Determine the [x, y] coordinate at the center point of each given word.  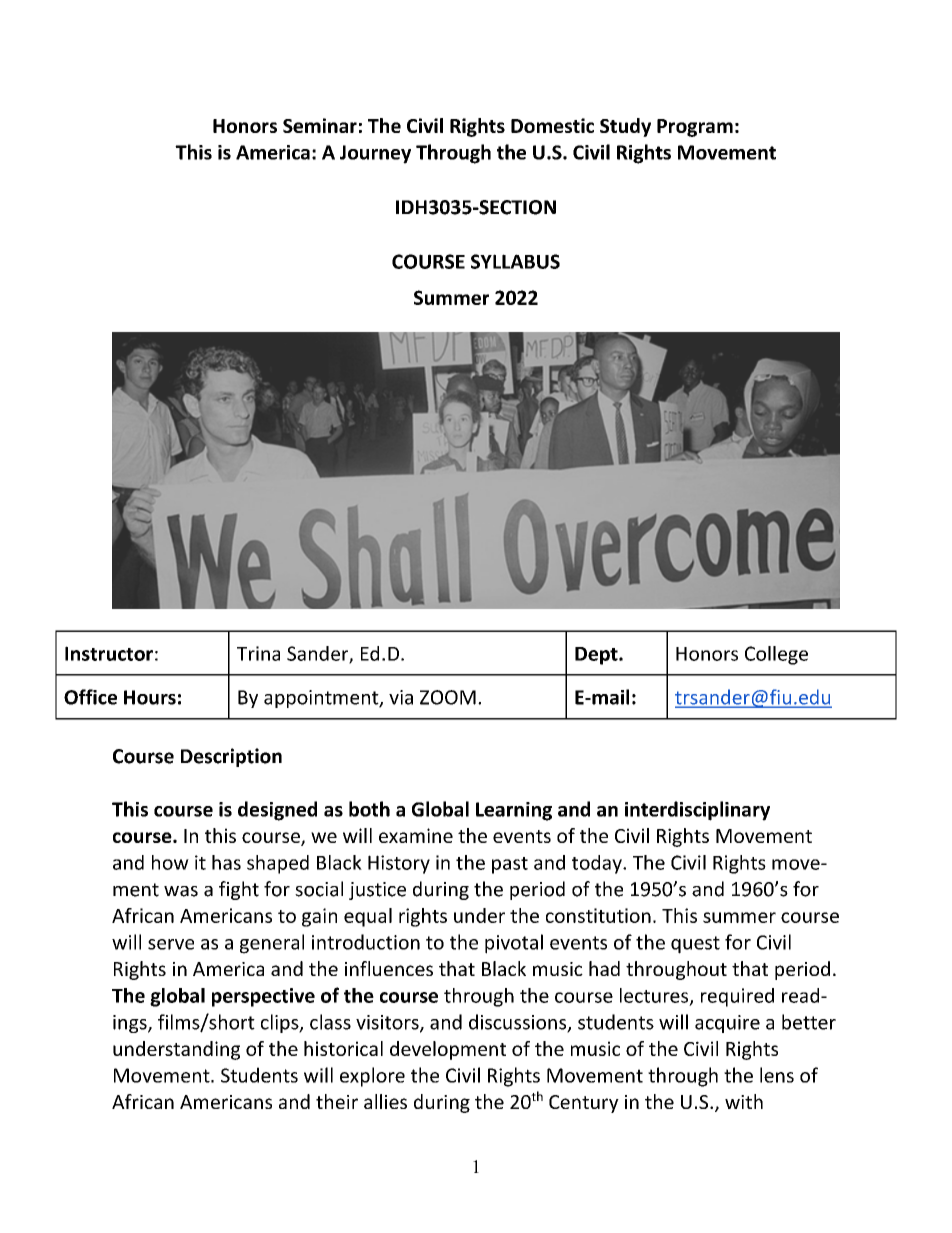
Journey [375, 154]
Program [695, 128]
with [744, 1101]
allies [385, 1101]
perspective [263, 997]
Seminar [320, 125]
